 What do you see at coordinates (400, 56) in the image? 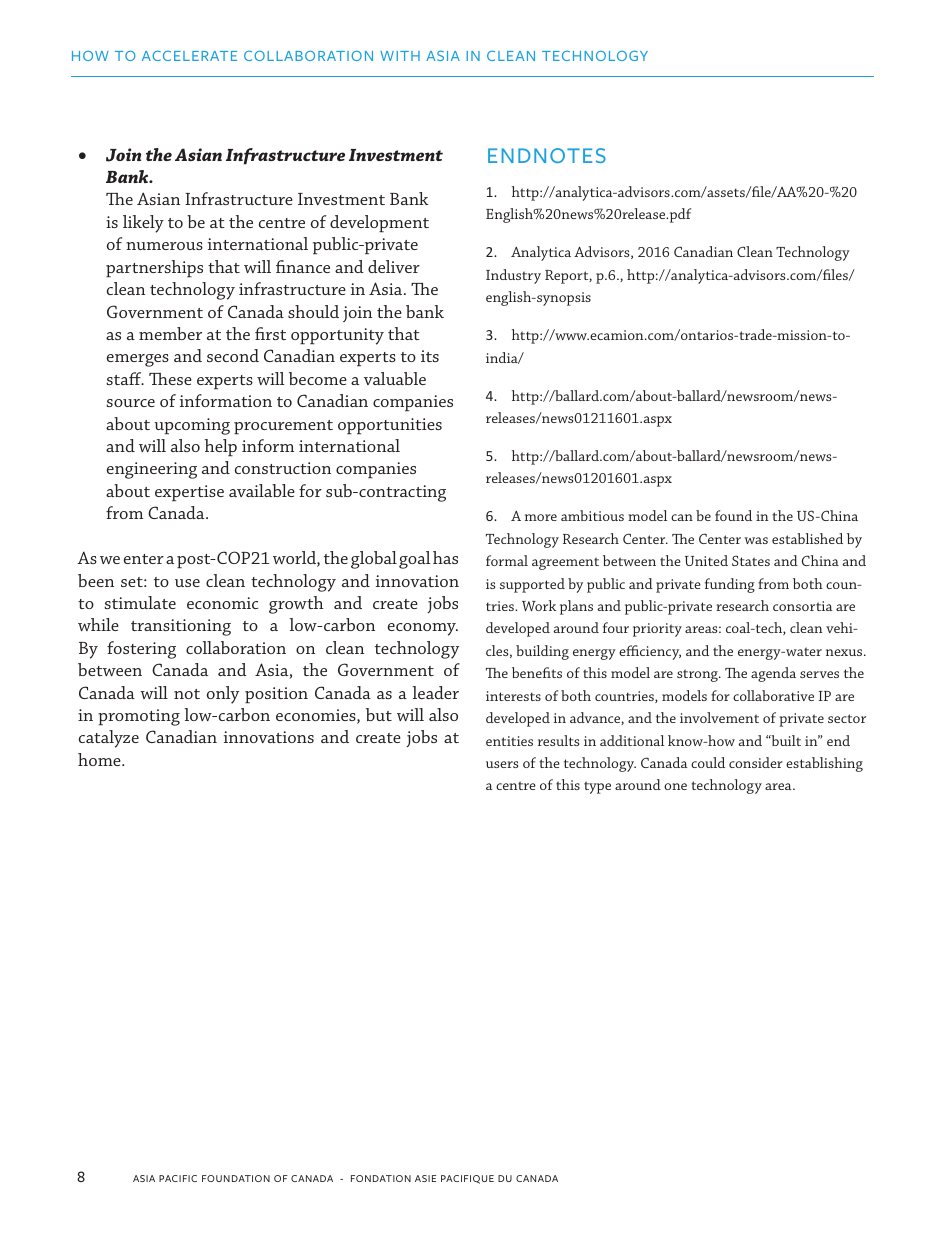
I see `WITH` at bounding box center [400, 56].
